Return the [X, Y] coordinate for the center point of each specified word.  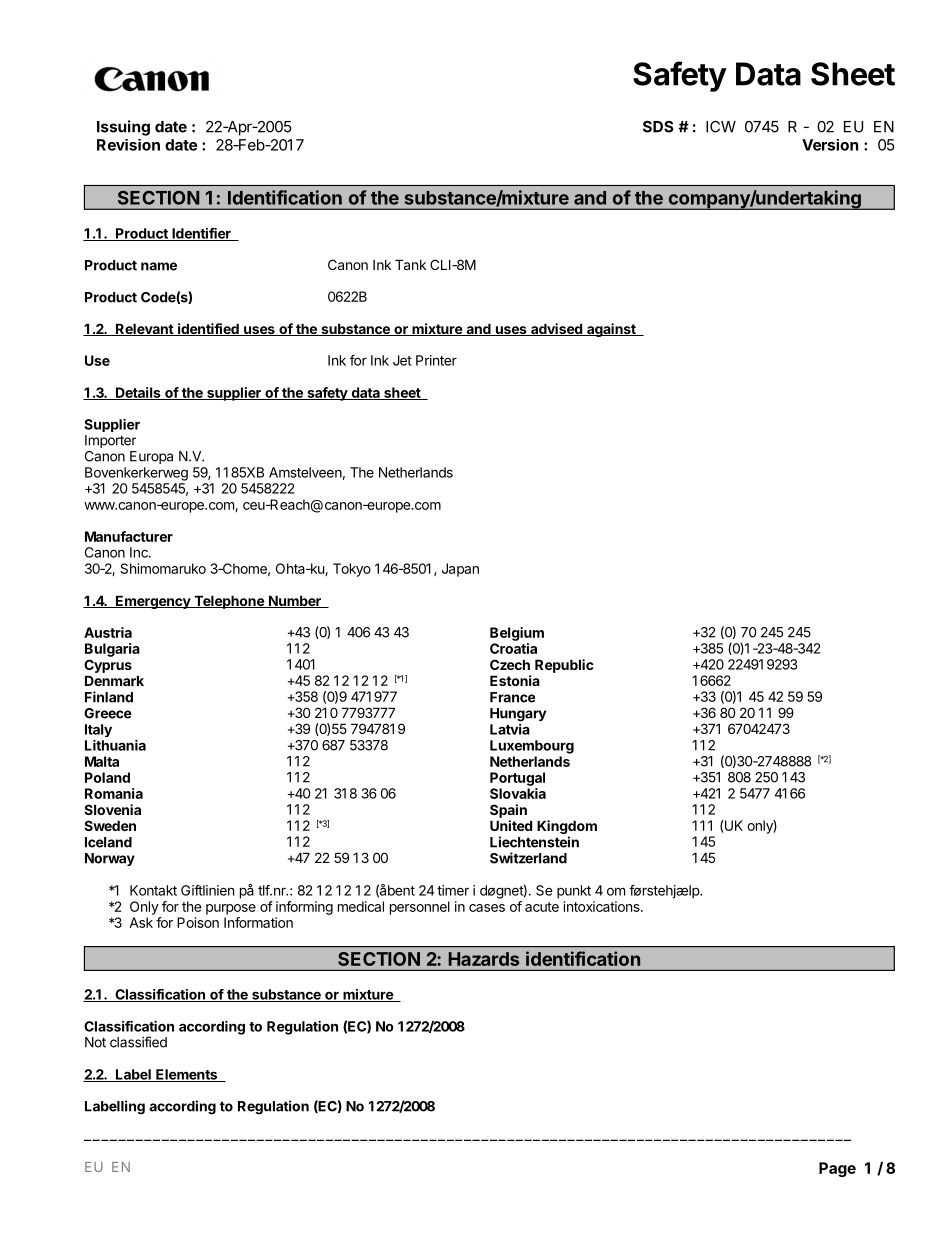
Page [837, 1169]
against [611, 330]
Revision [128, 145]
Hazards [483, 959]
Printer [436, 360]
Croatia [513, 648]
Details [138, 393]
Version [830, 145]
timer [453, 890]
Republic [564, 666]
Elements [187, 1075]
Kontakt [153, 890]
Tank [410, 264]
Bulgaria [112, 650]
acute [542, 907]
